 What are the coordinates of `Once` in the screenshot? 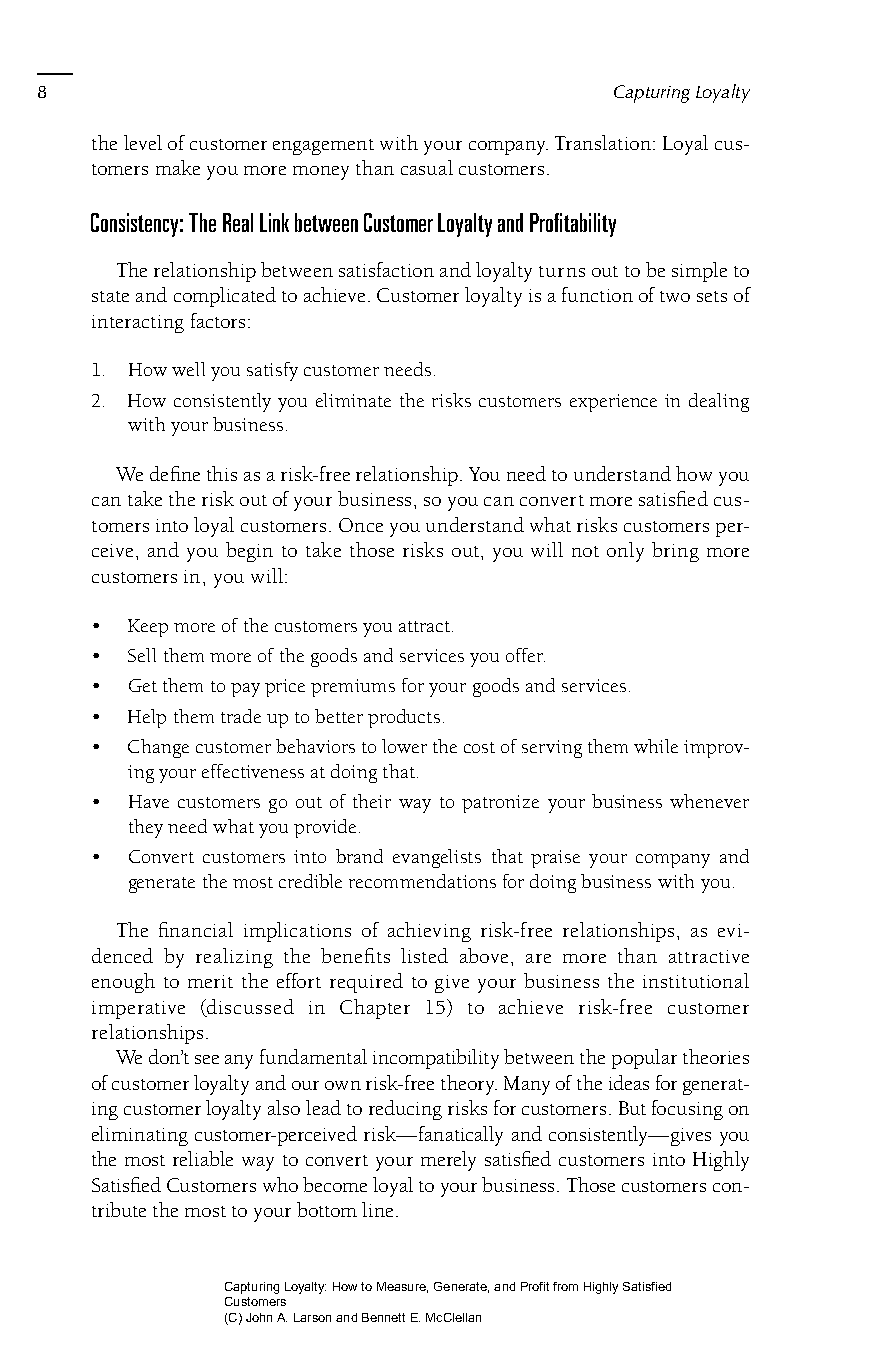 It's located at (361, 525).
